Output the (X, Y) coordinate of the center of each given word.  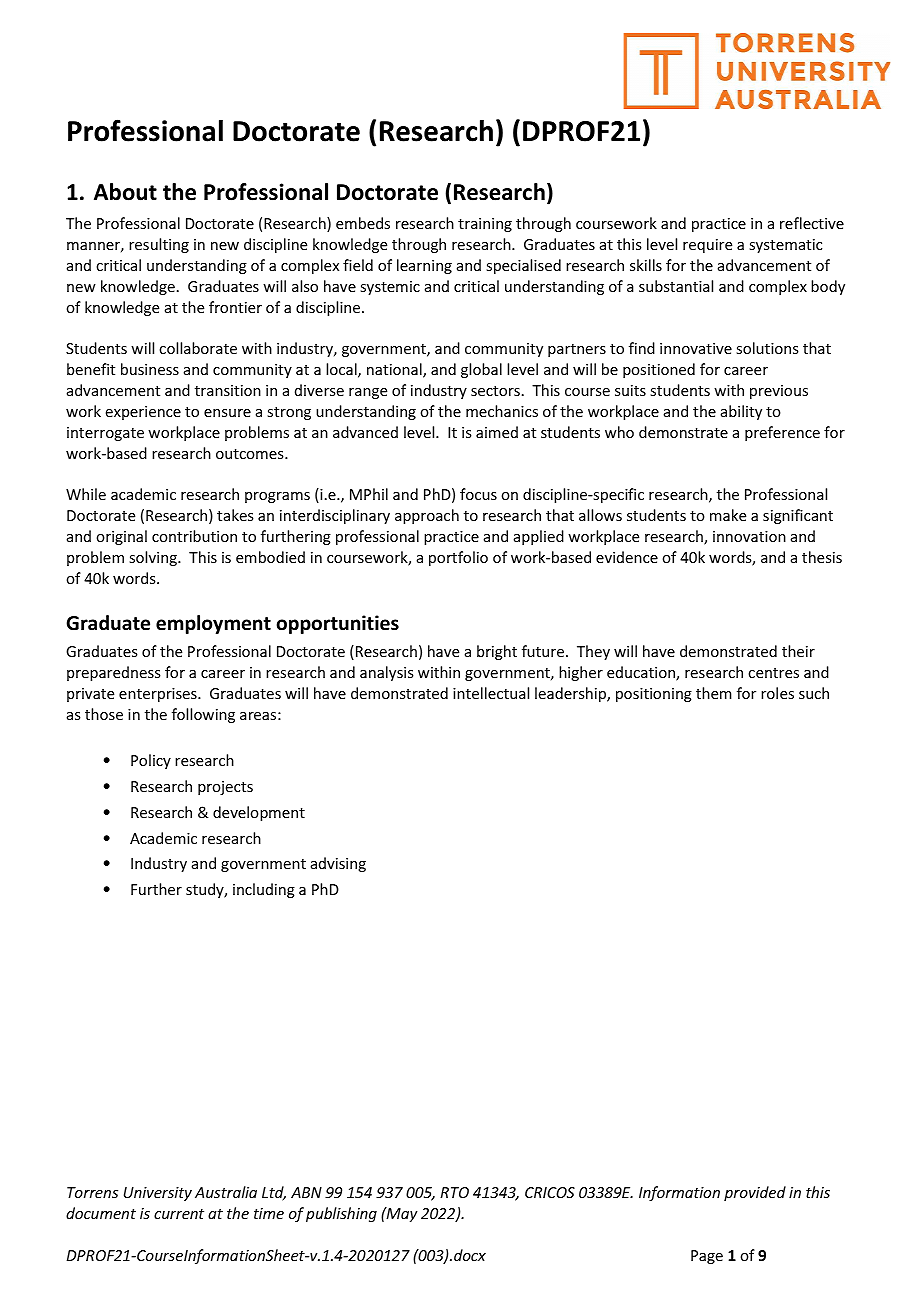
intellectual (491, 693)
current (179, 1214)
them (714, 693)
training (485, 225)
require (707, 246)
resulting (159, 245)
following (203, 715)
